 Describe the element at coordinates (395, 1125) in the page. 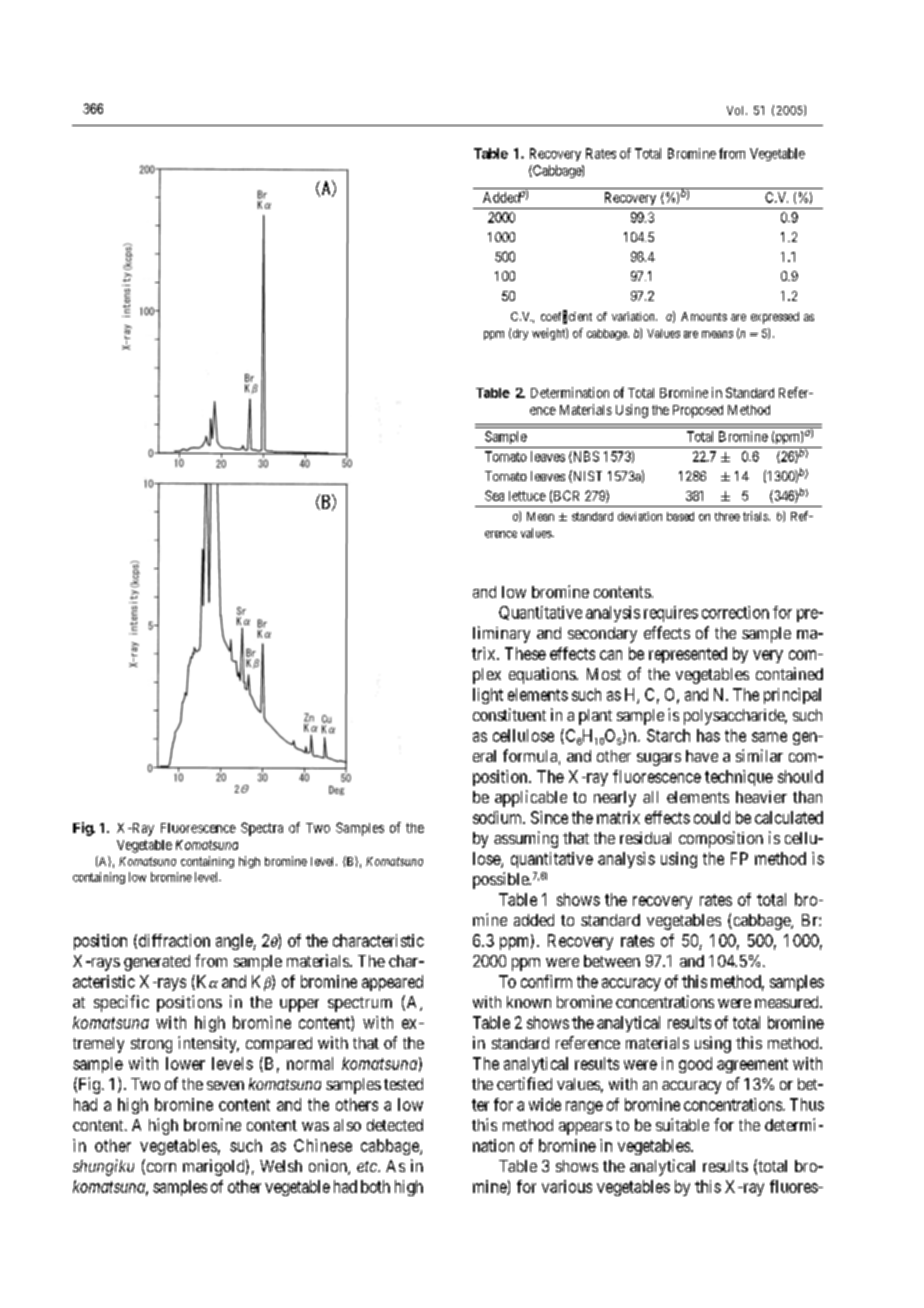

I see `detected` at that location.
